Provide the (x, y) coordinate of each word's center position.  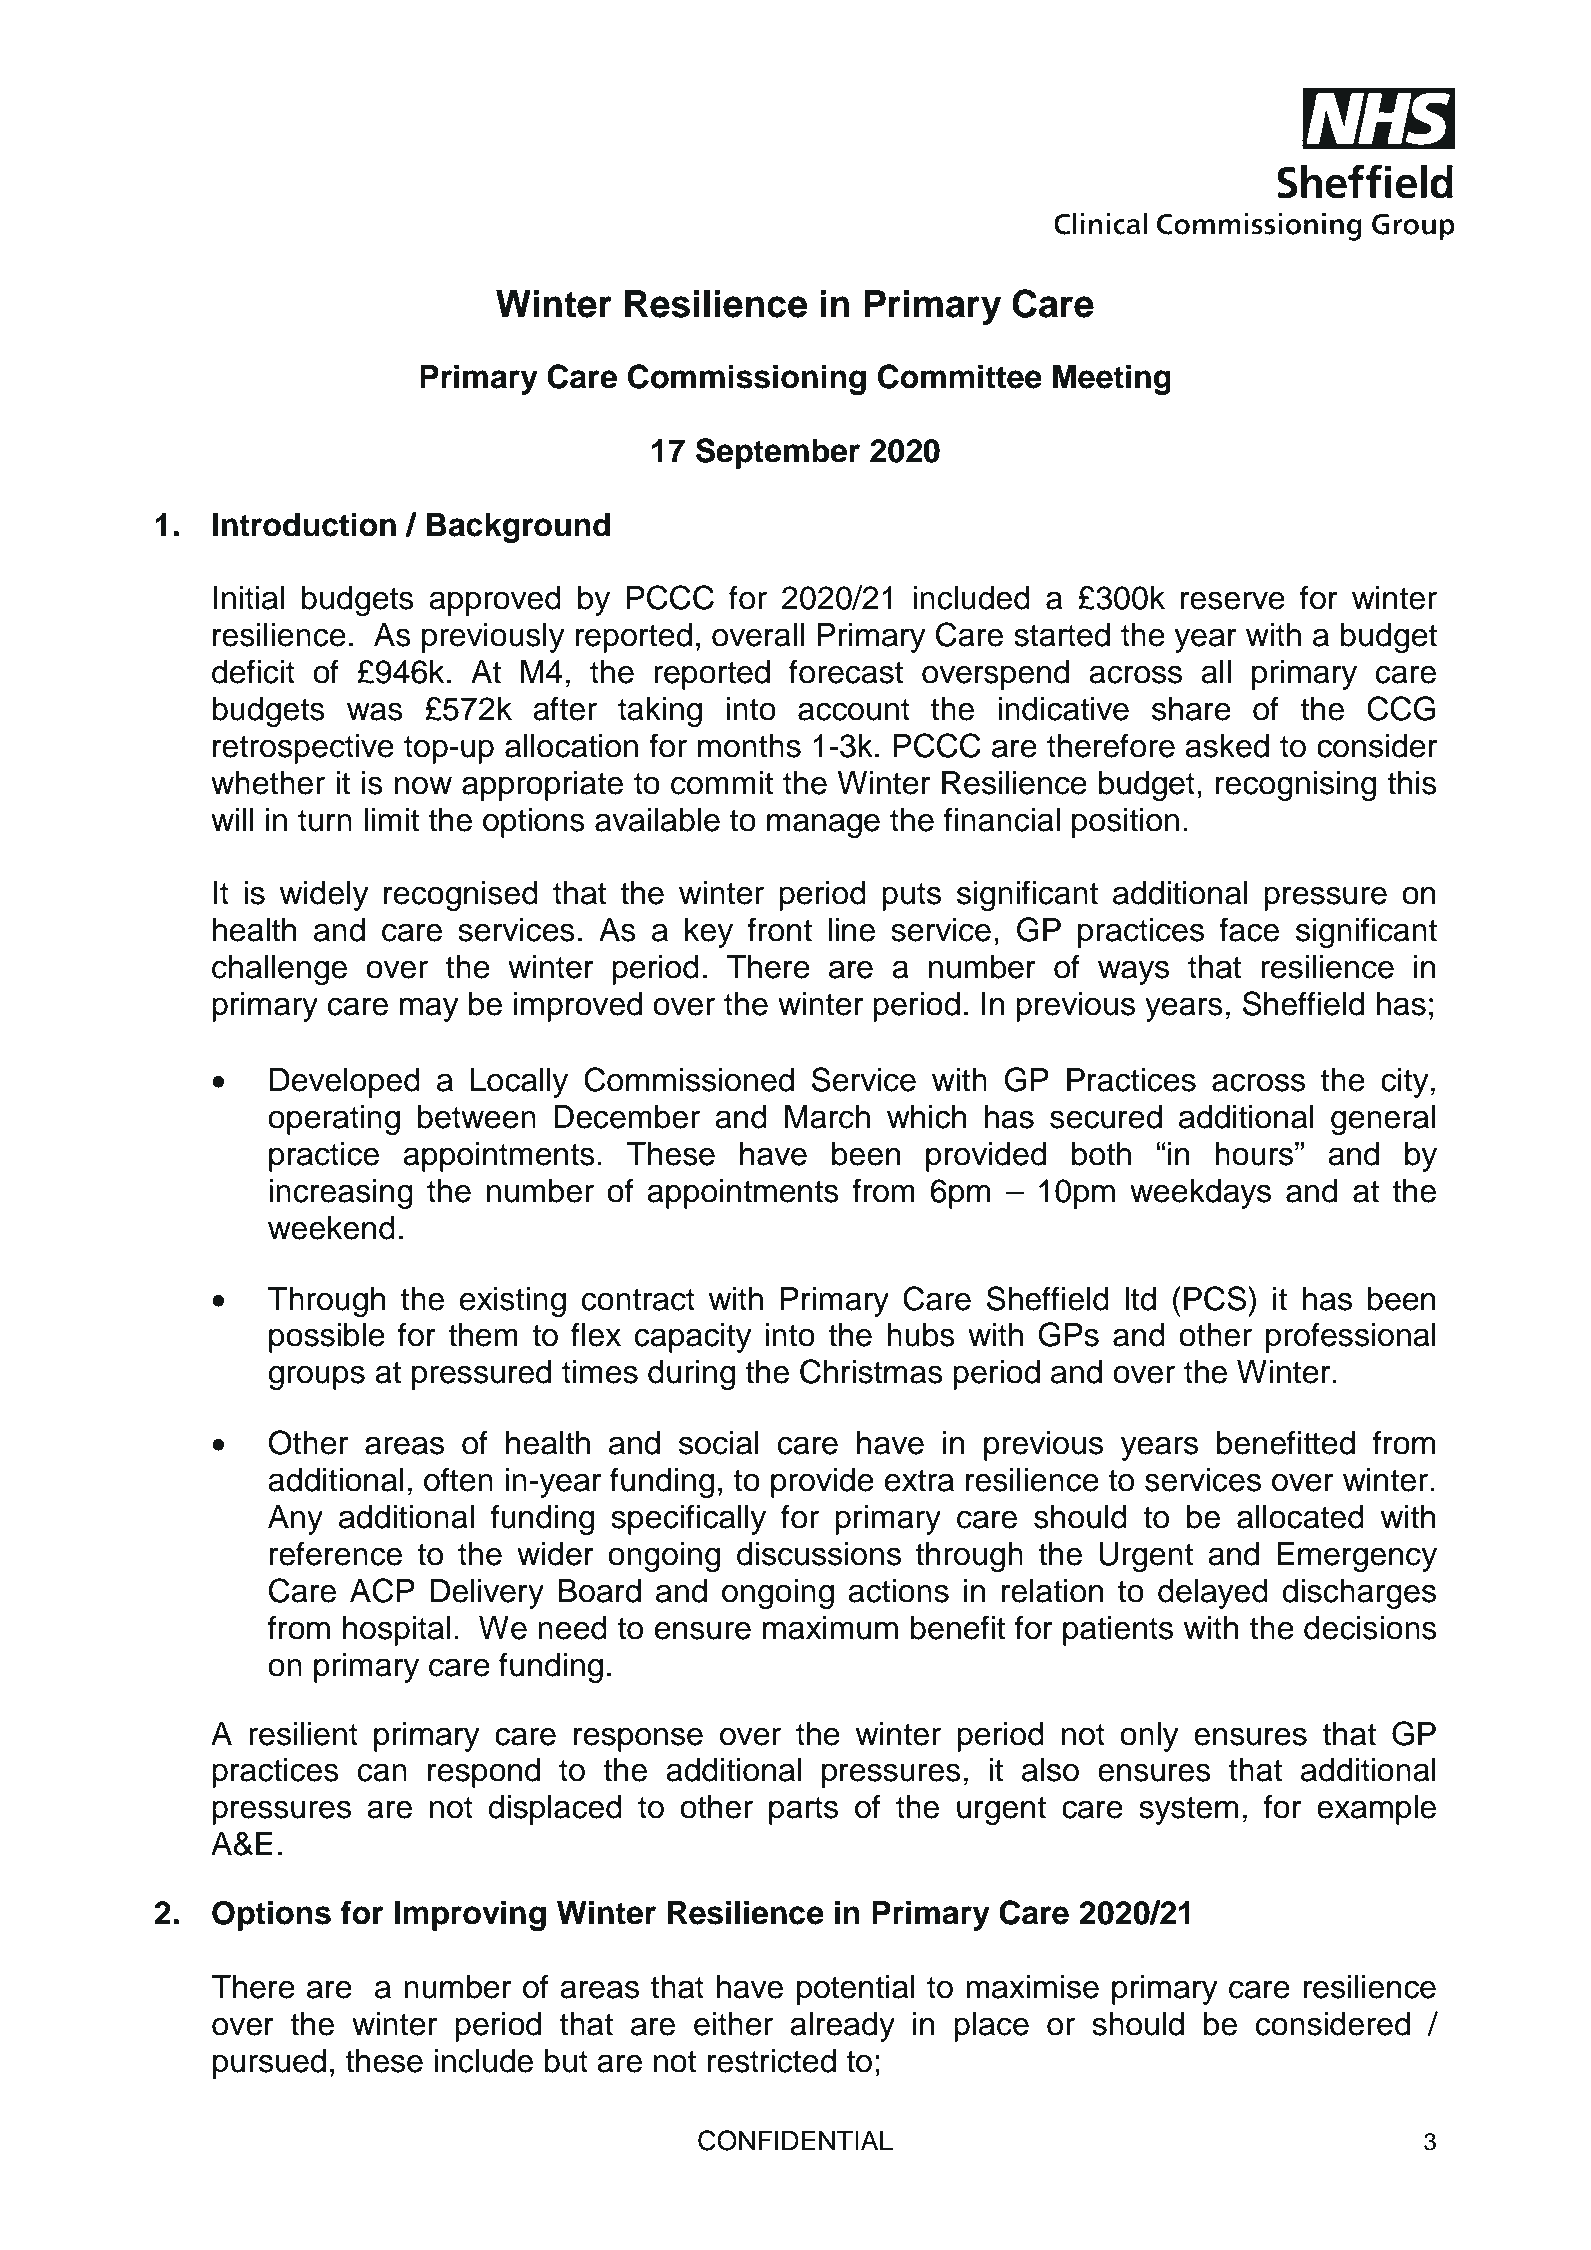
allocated (1300, 1517)
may (429, 1009)
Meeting (1112, 379)
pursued (269, 2064)
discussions (819, 1554)
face (1249, 929)
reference (336, 1553)
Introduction (304, 524)
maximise (1032, 1987)
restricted (772, 2061)
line (851, 930)
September (778, 453)
